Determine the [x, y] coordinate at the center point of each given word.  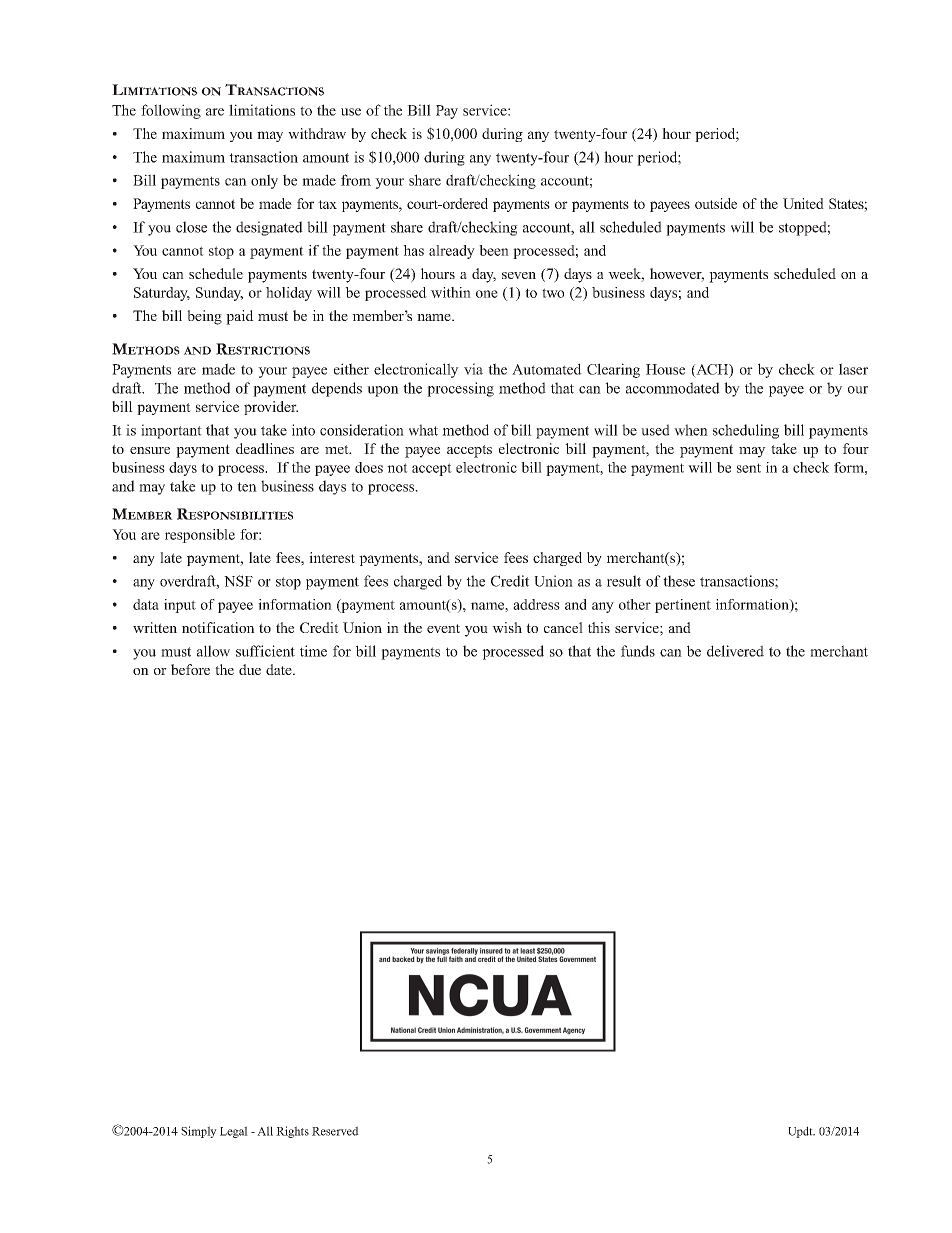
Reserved [335, 1131]
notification [218, 627]
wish [507, 627]
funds [638, 651]
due [250, 669]
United [803, 203]
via [473, 369]
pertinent [683, 606]
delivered [735, 651]
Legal [234, 1132]
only [264, 181]
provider [271, 408]
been [494, 250]
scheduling [746, 431]
